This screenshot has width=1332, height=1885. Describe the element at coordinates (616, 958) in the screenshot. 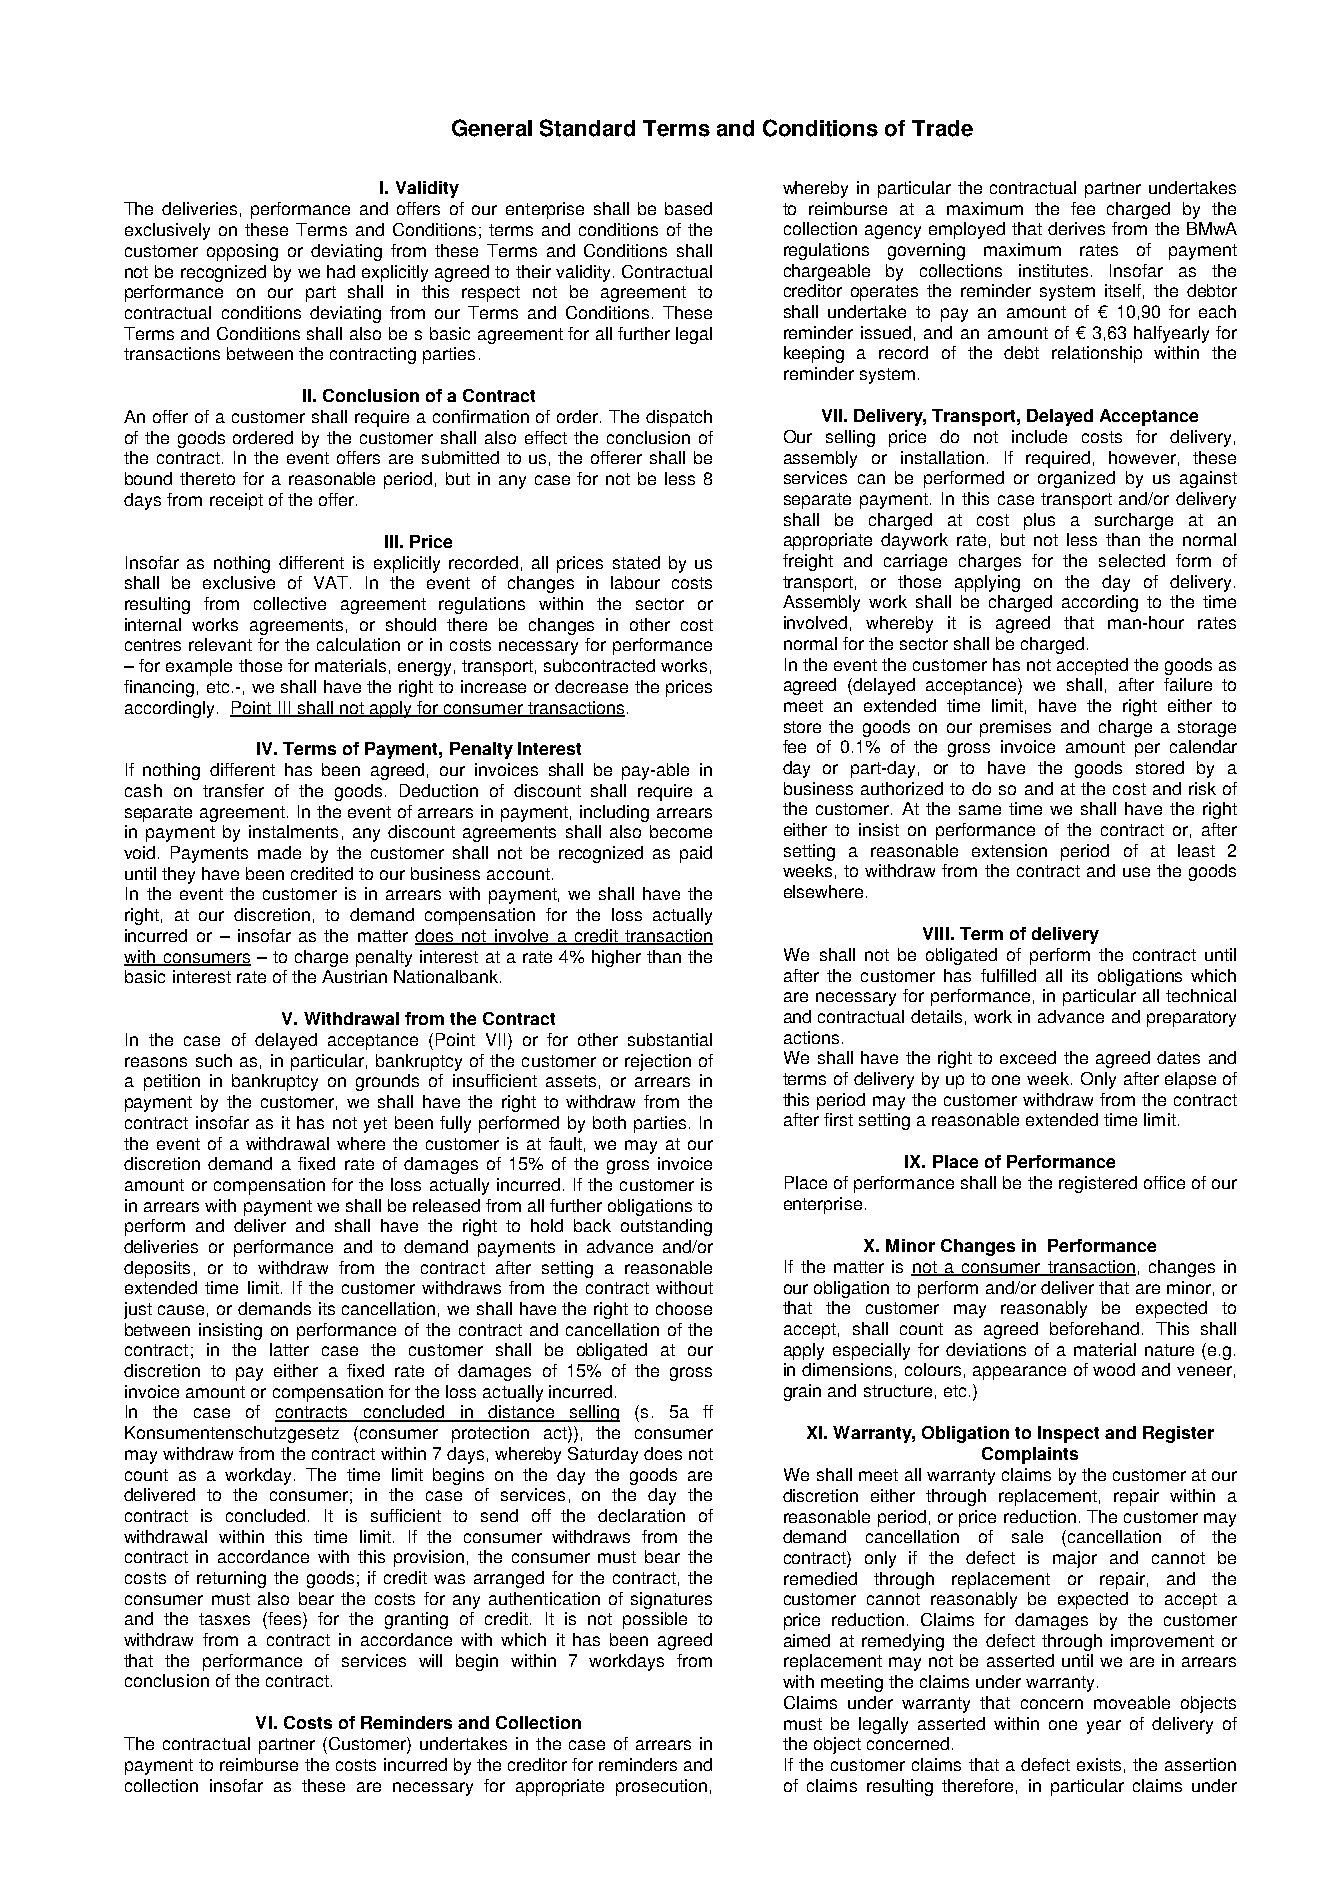

I see `higher` at that location.
